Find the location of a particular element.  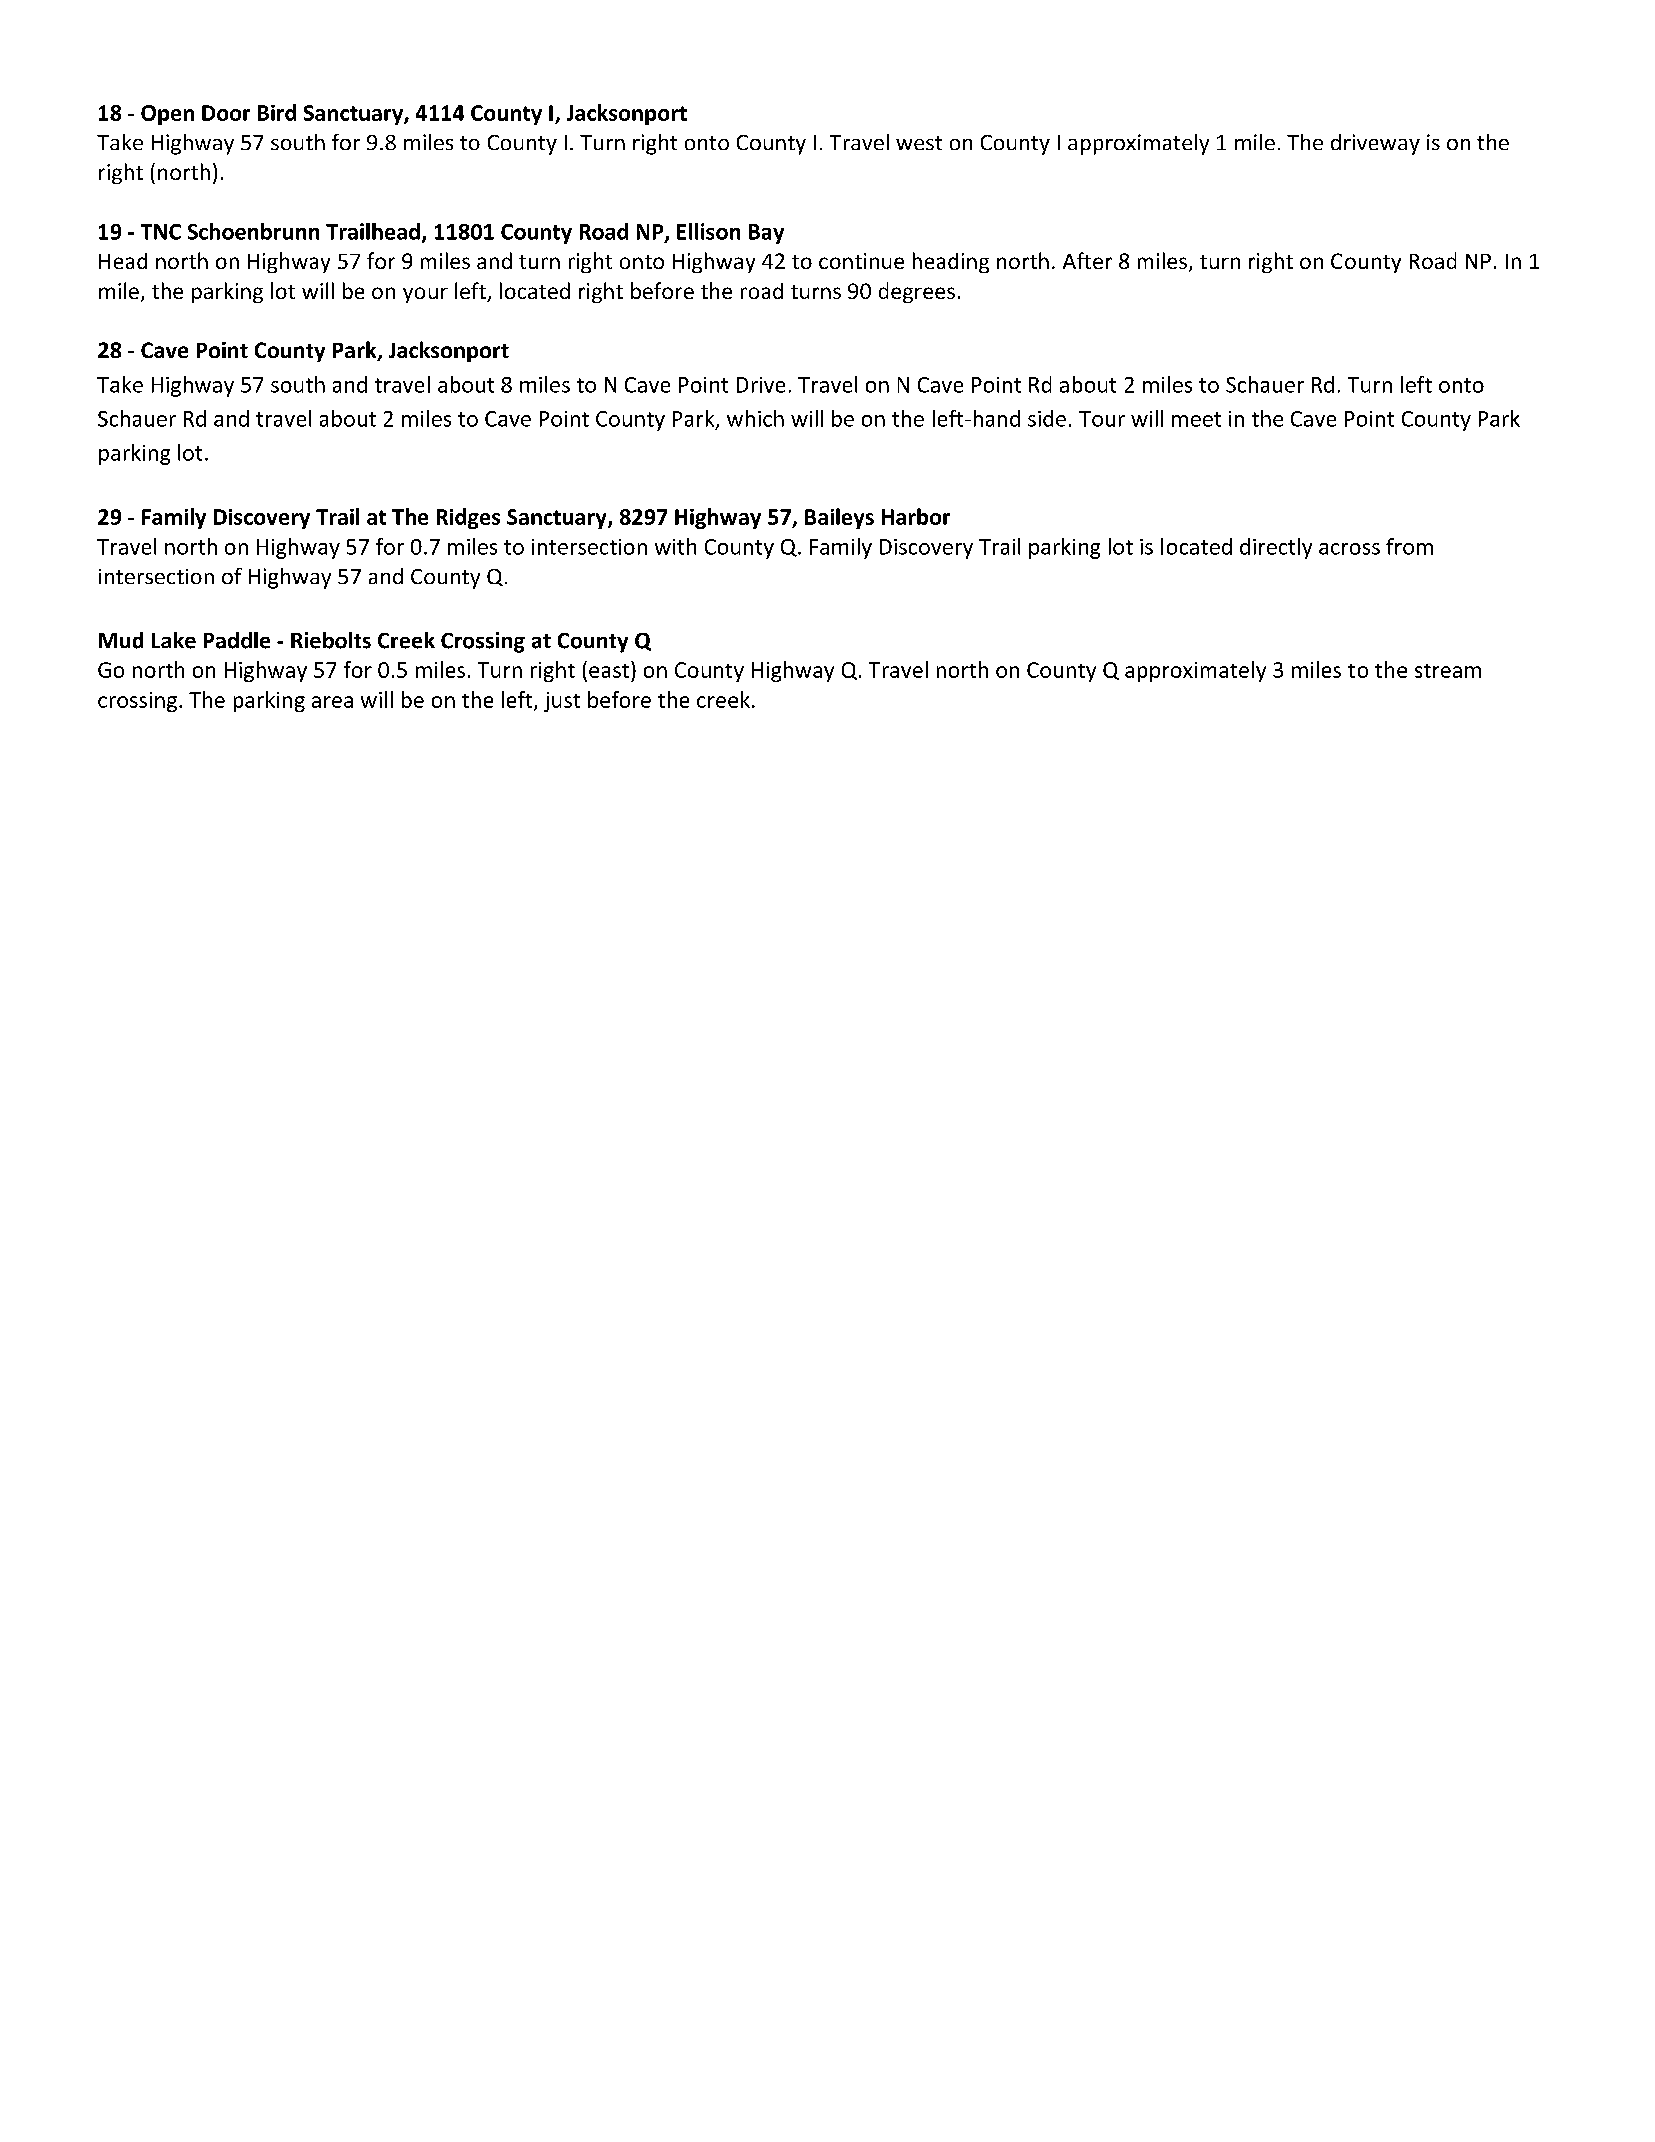

After is located at coordinates (1087, 260).
